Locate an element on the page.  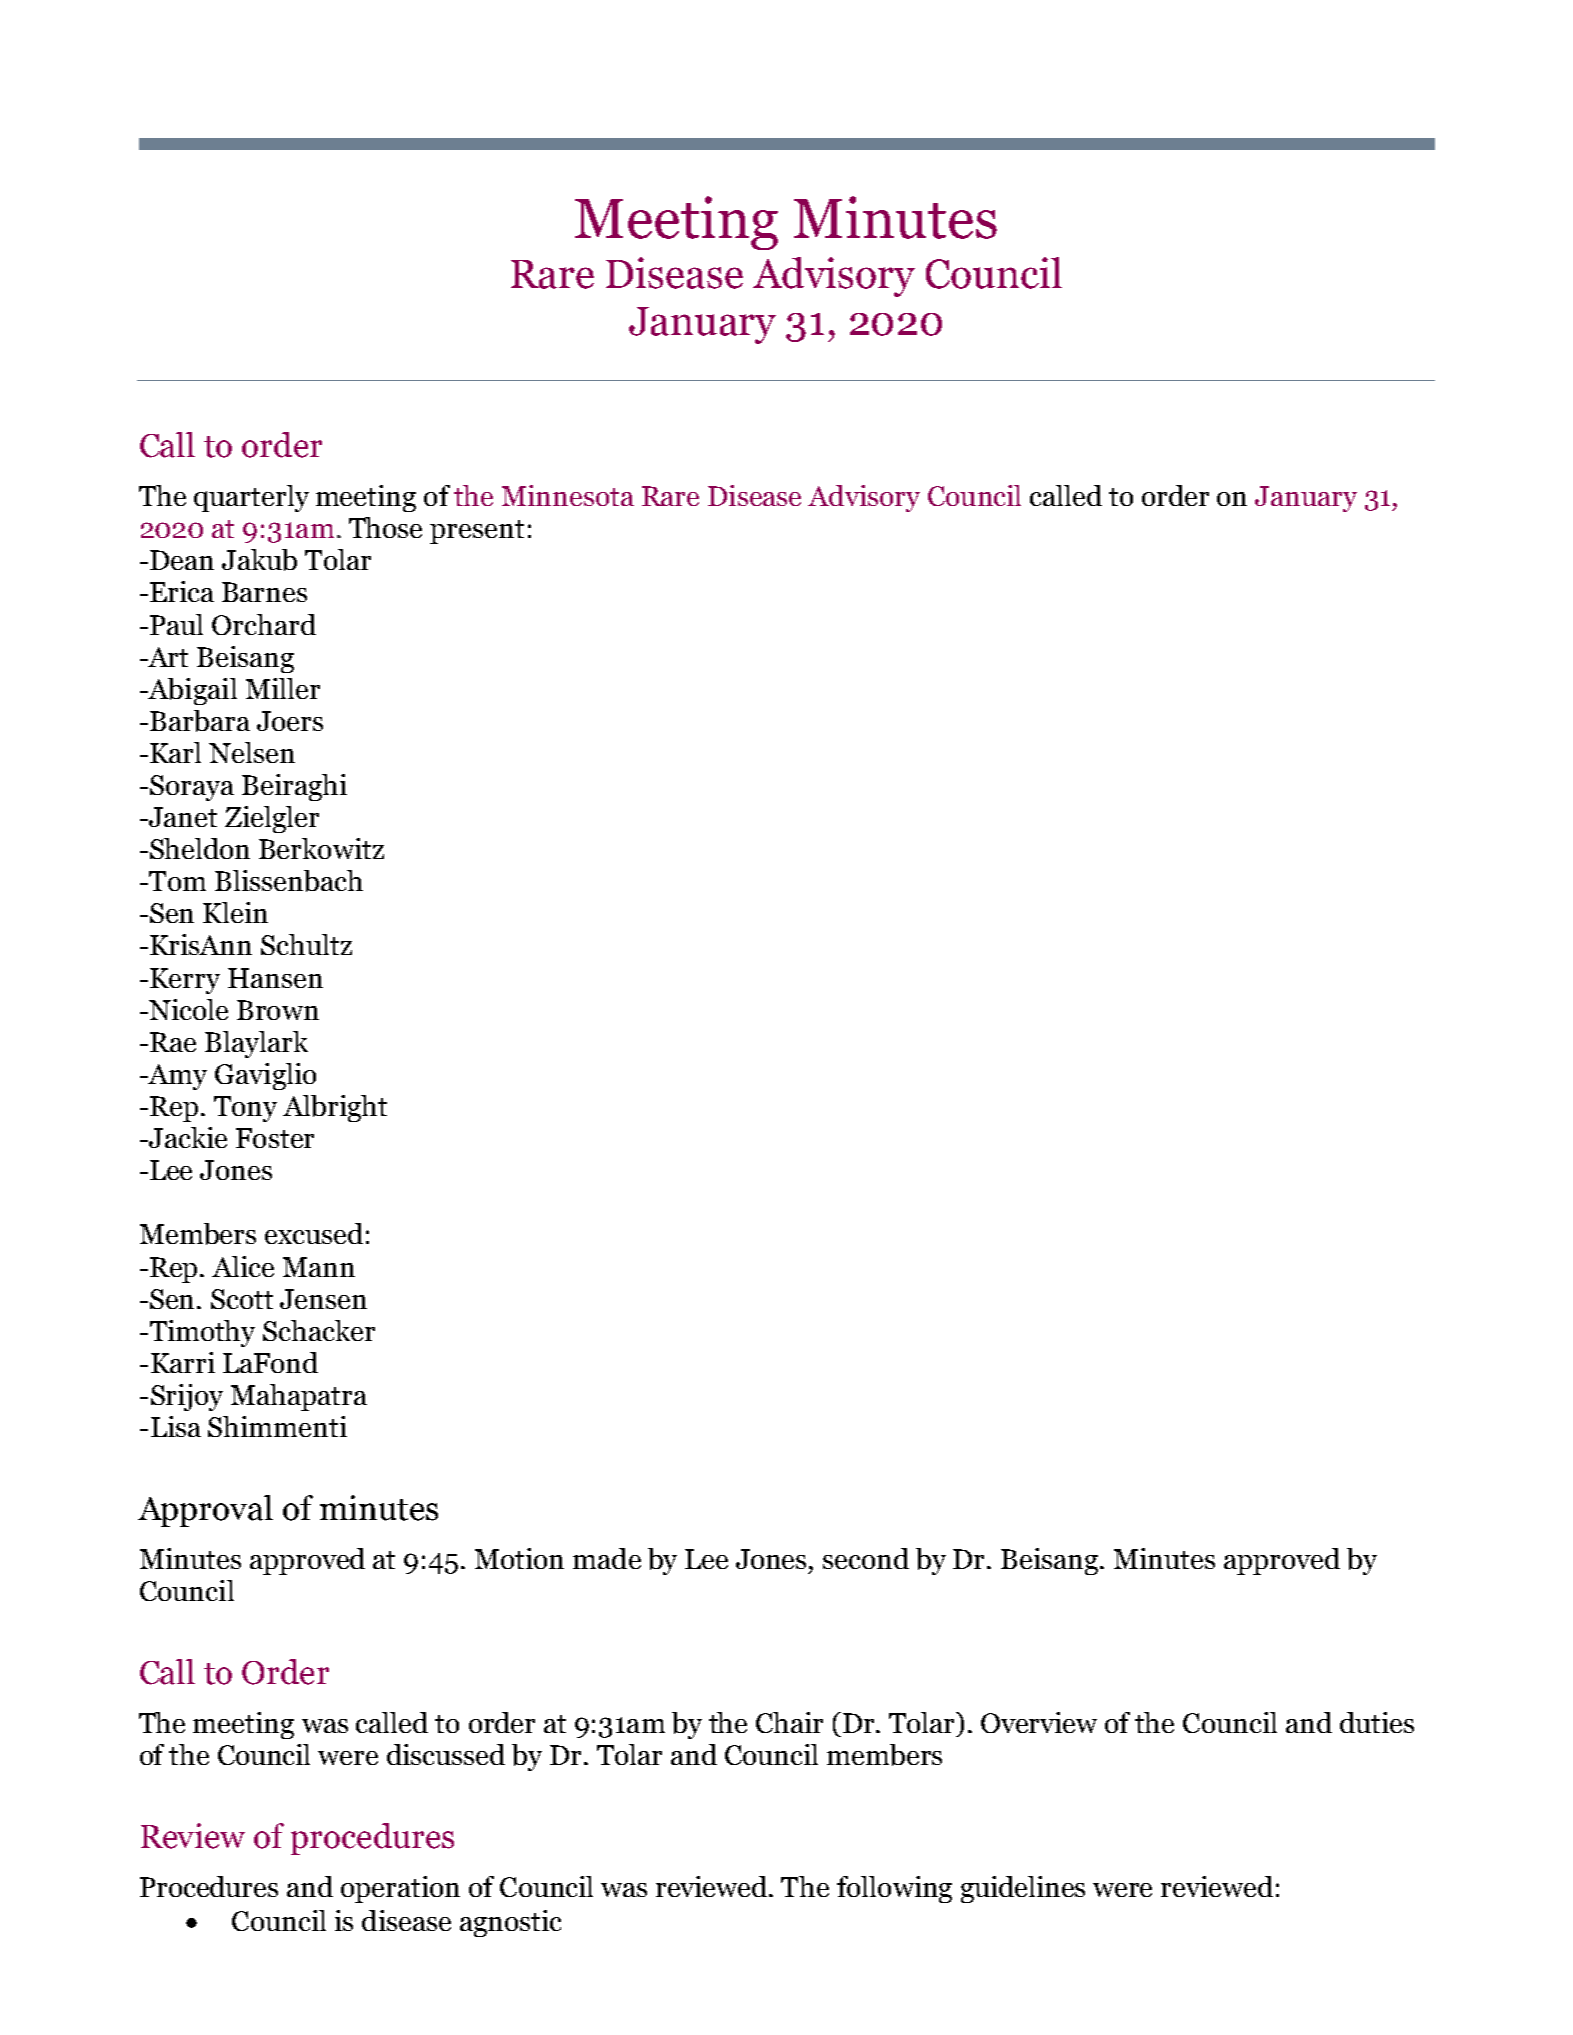
Minnesota is located at coordinates (568, 495).
